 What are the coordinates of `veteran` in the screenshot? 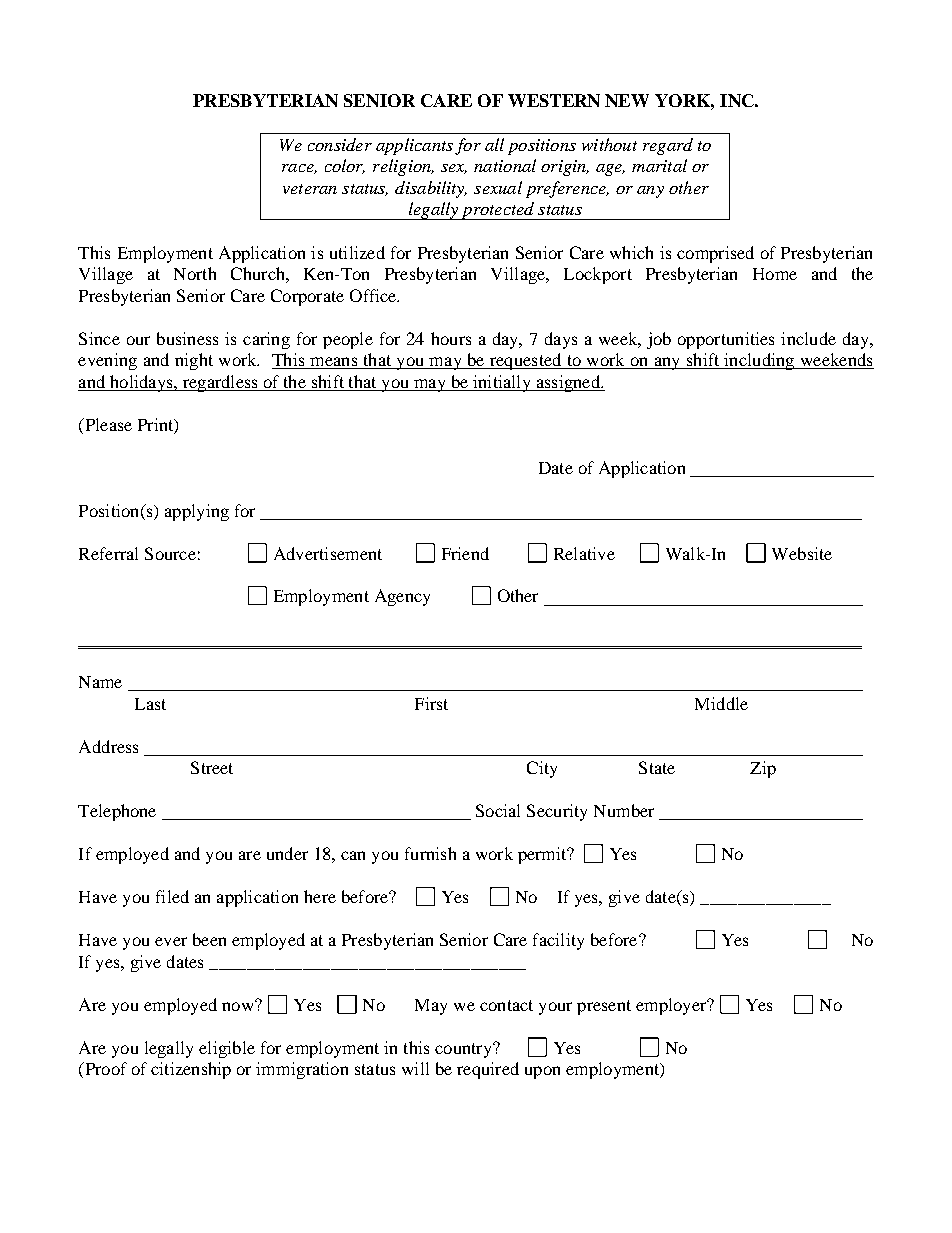 It's located at (310, 189).
